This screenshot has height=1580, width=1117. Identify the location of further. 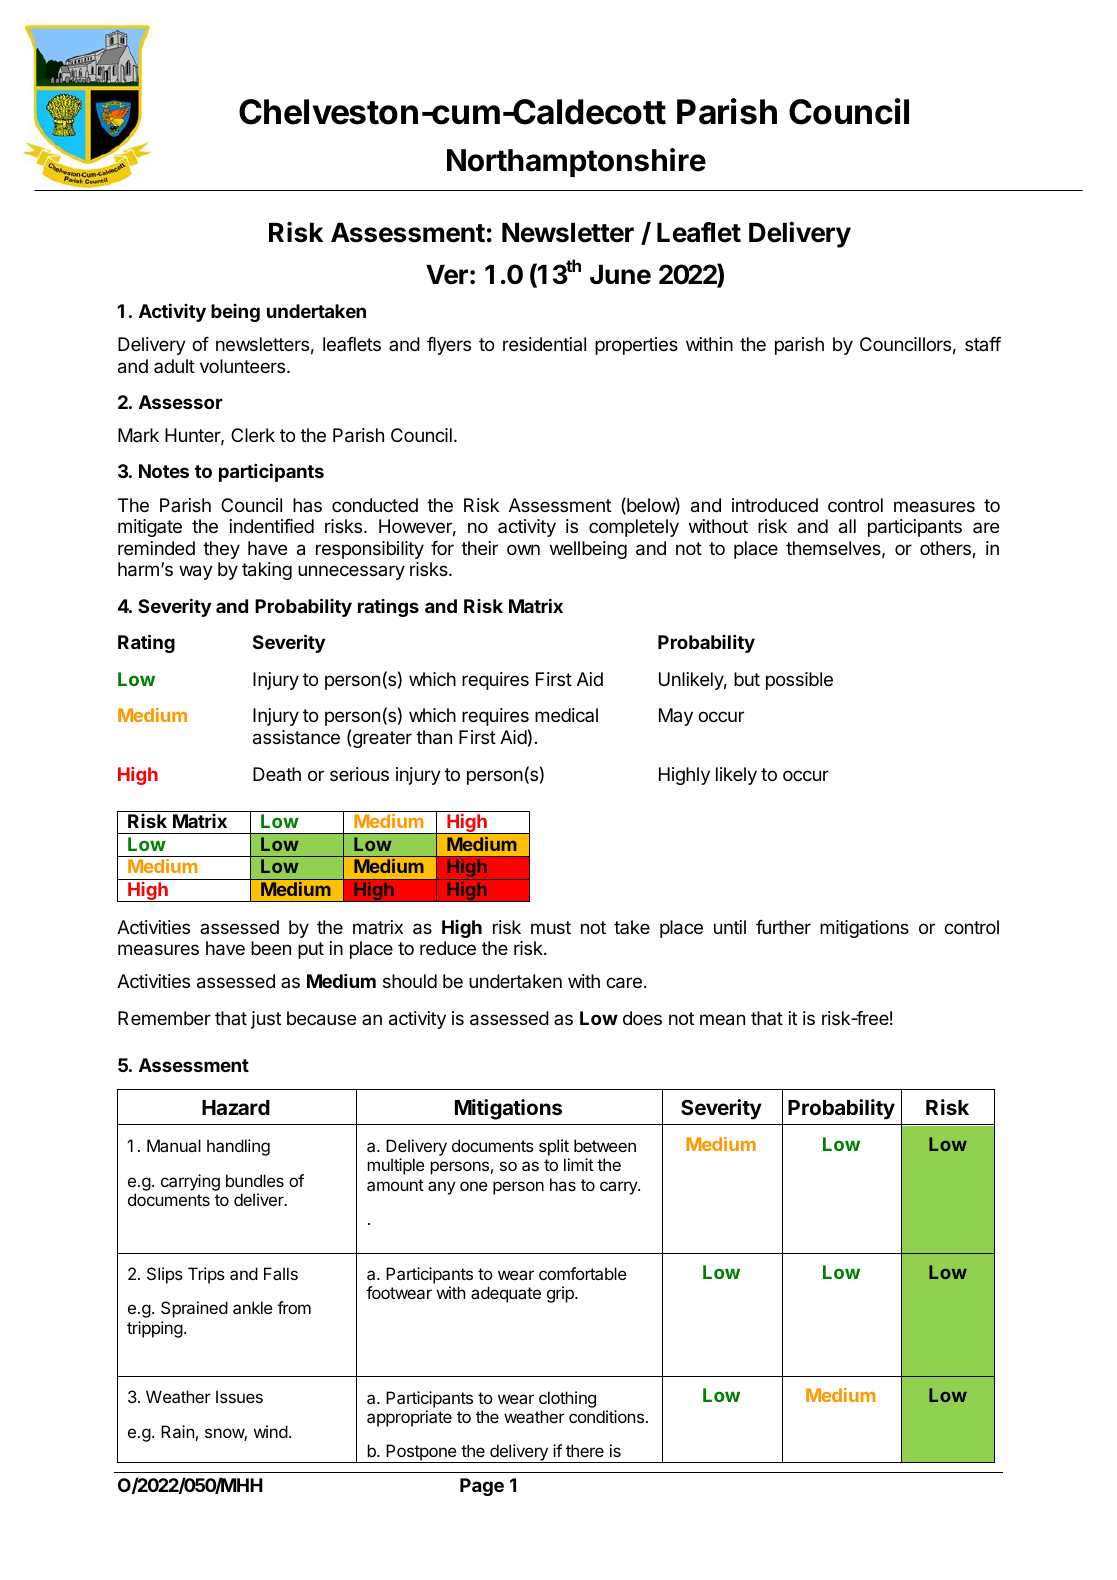
(783, 926).
